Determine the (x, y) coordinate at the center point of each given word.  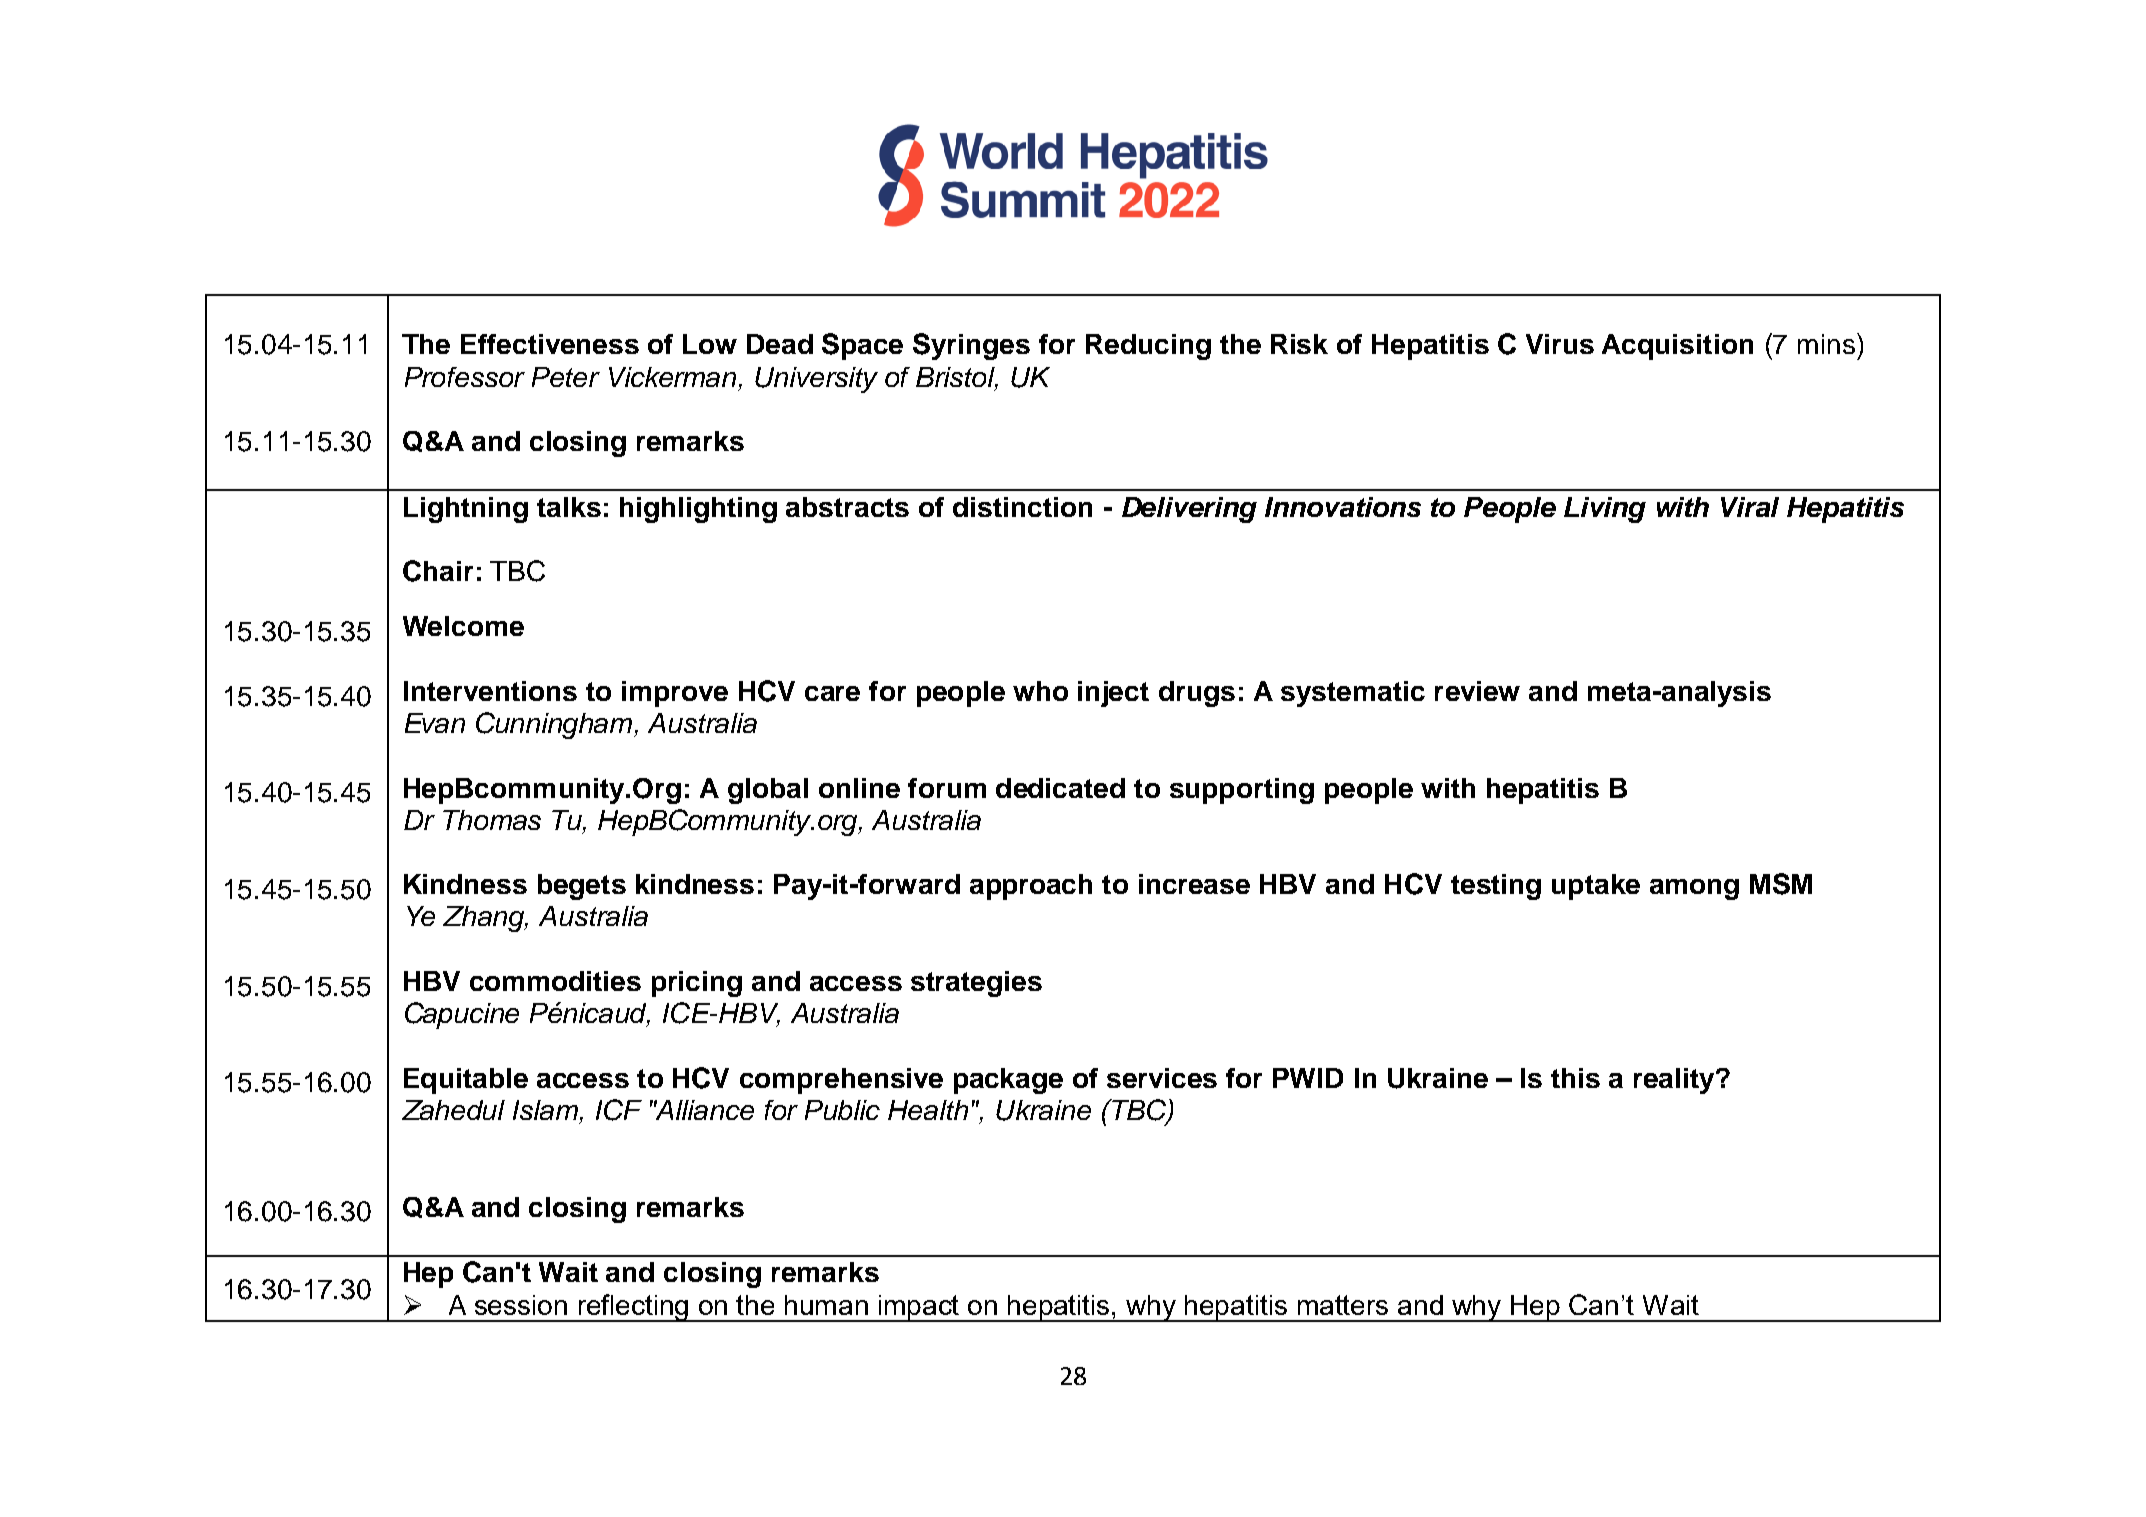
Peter (566, 377)
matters (1343, 1305)
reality (1675, 1081)
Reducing (1148, 347)
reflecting (633, 1308)
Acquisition (1677, 347)
